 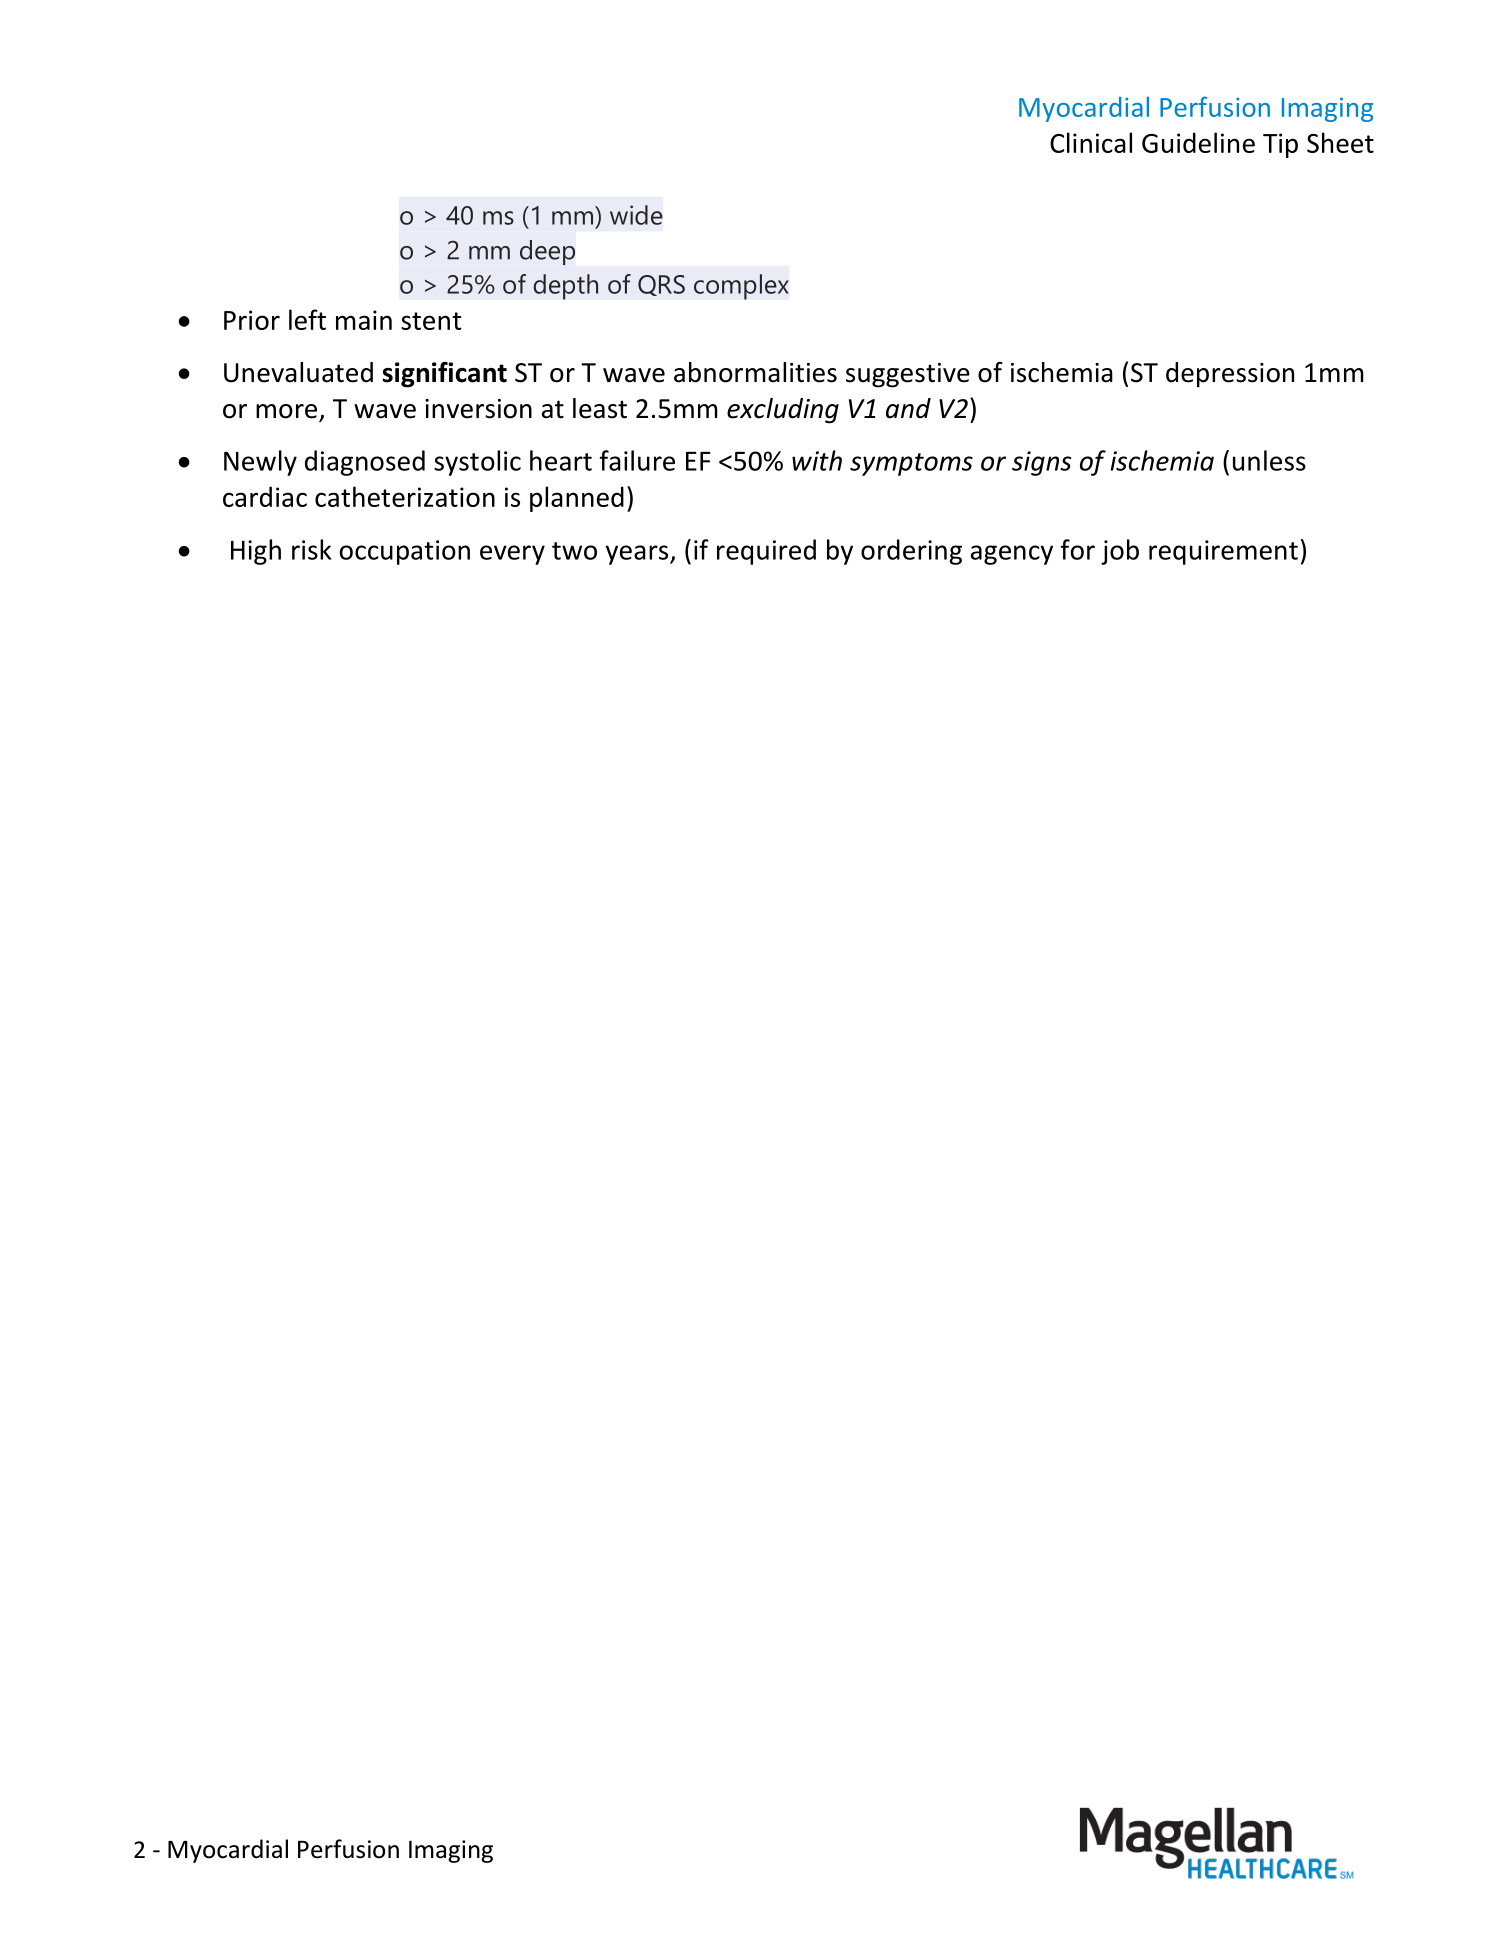 What do you see at coordinates (1230, 375) in the screenshot?
I see `depression` at bounding box center [1230, 375].
